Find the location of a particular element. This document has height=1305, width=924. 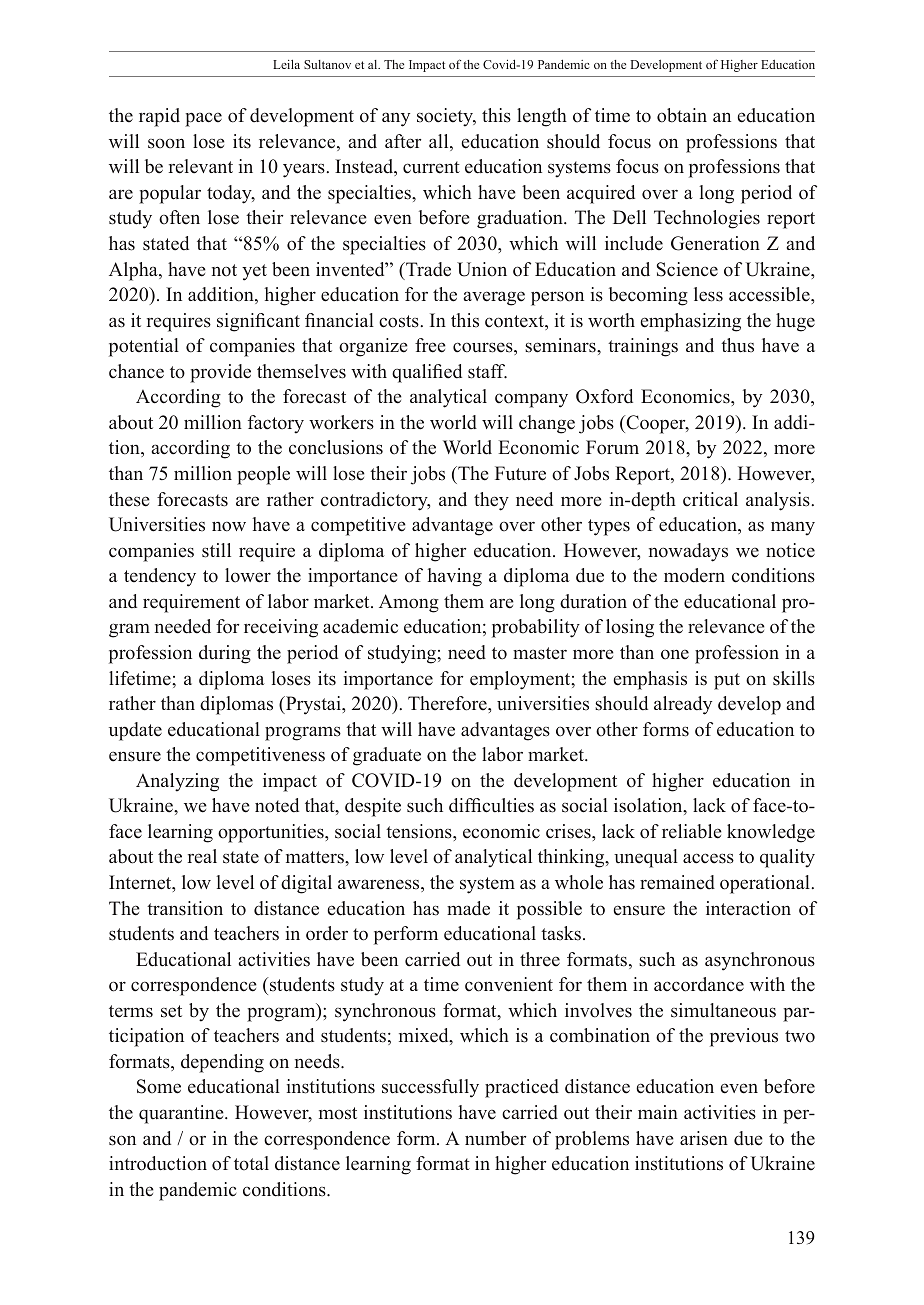

quarantine is located at coordinates (182, 1114).
